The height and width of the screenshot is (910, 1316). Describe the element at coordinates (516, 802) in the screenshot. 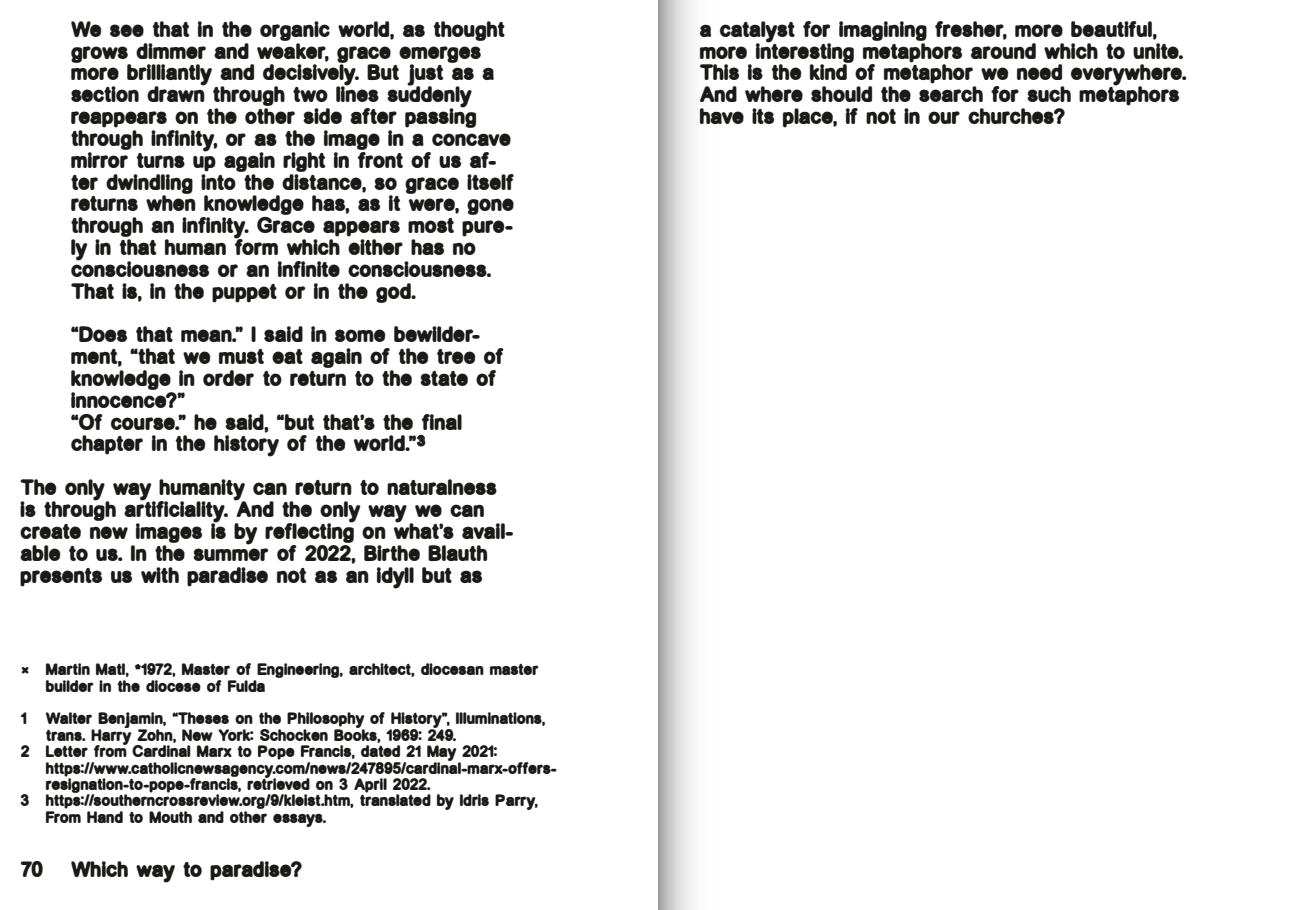

I see `Parry` at that location.
